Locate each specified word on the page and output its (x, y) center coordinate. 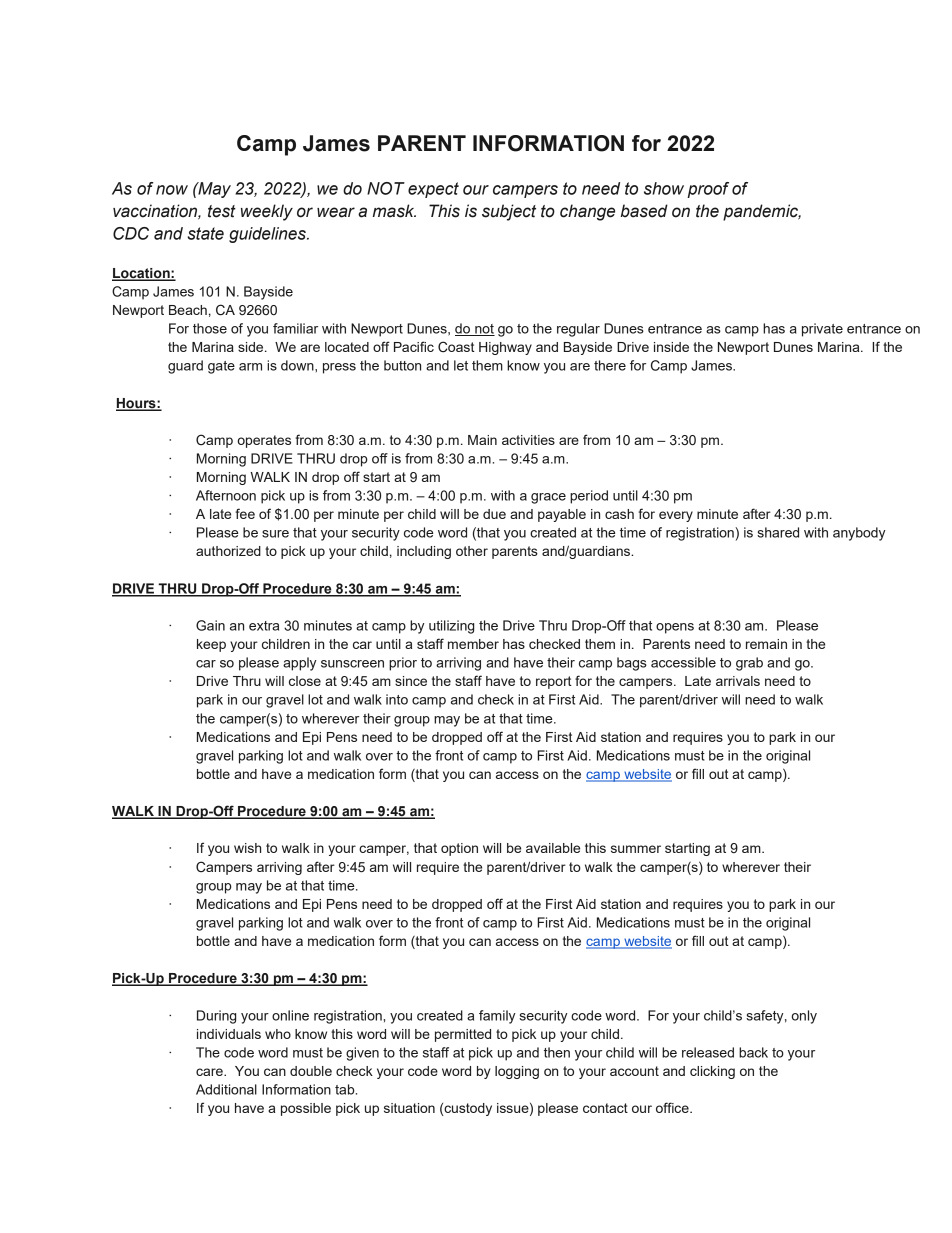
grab (749, 664)
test (222, 211)
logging (517, 1072)
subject (509, 212)
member (473, 644)
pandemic (762, 212)
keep (211, 645)
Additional (226, 1089)
